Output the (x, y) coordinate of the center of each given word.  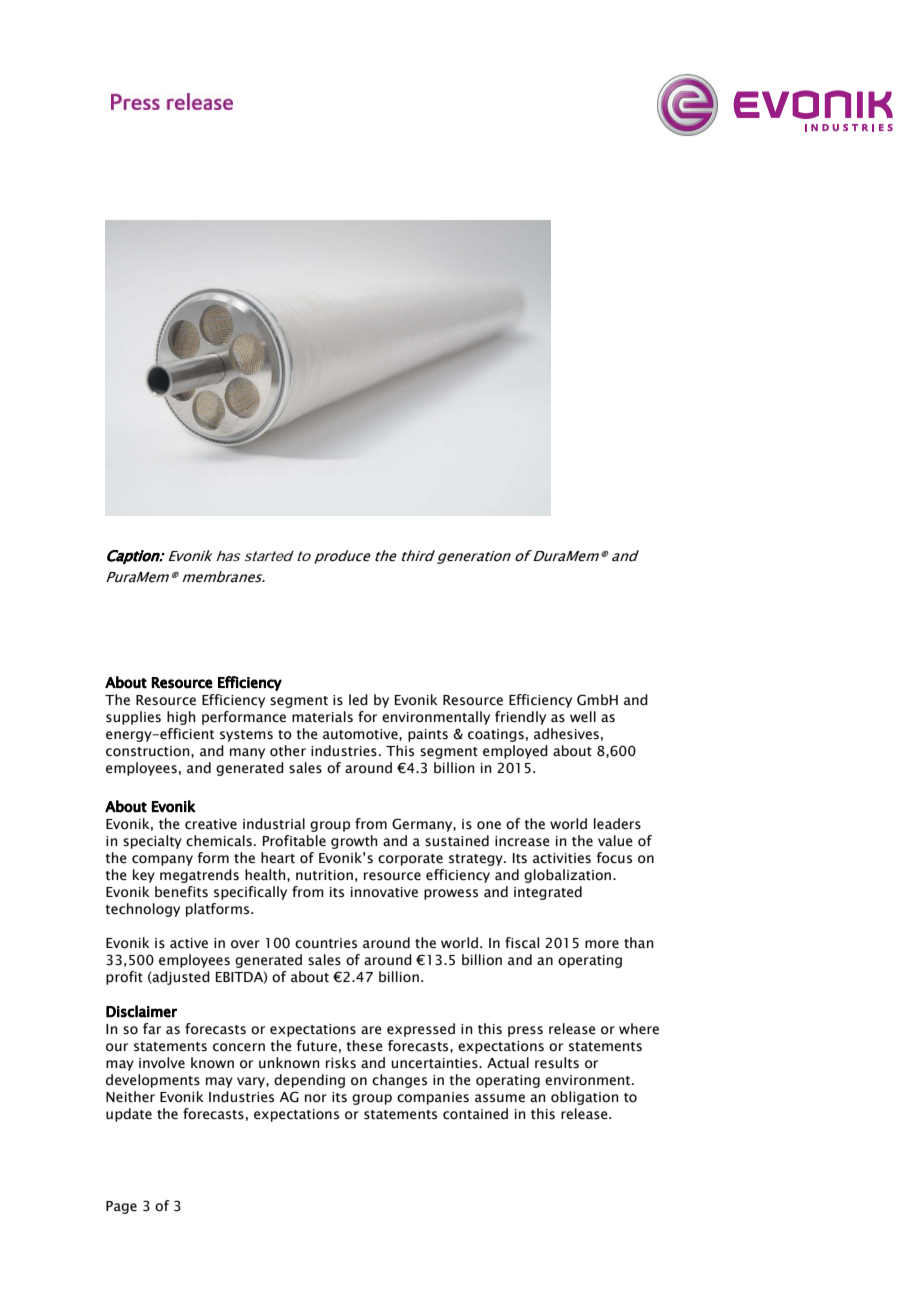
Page (121, 1207)
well (583, 717)
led (358, 700)
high (181, 718)
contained (475, 1114)
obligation (585, 1098)
